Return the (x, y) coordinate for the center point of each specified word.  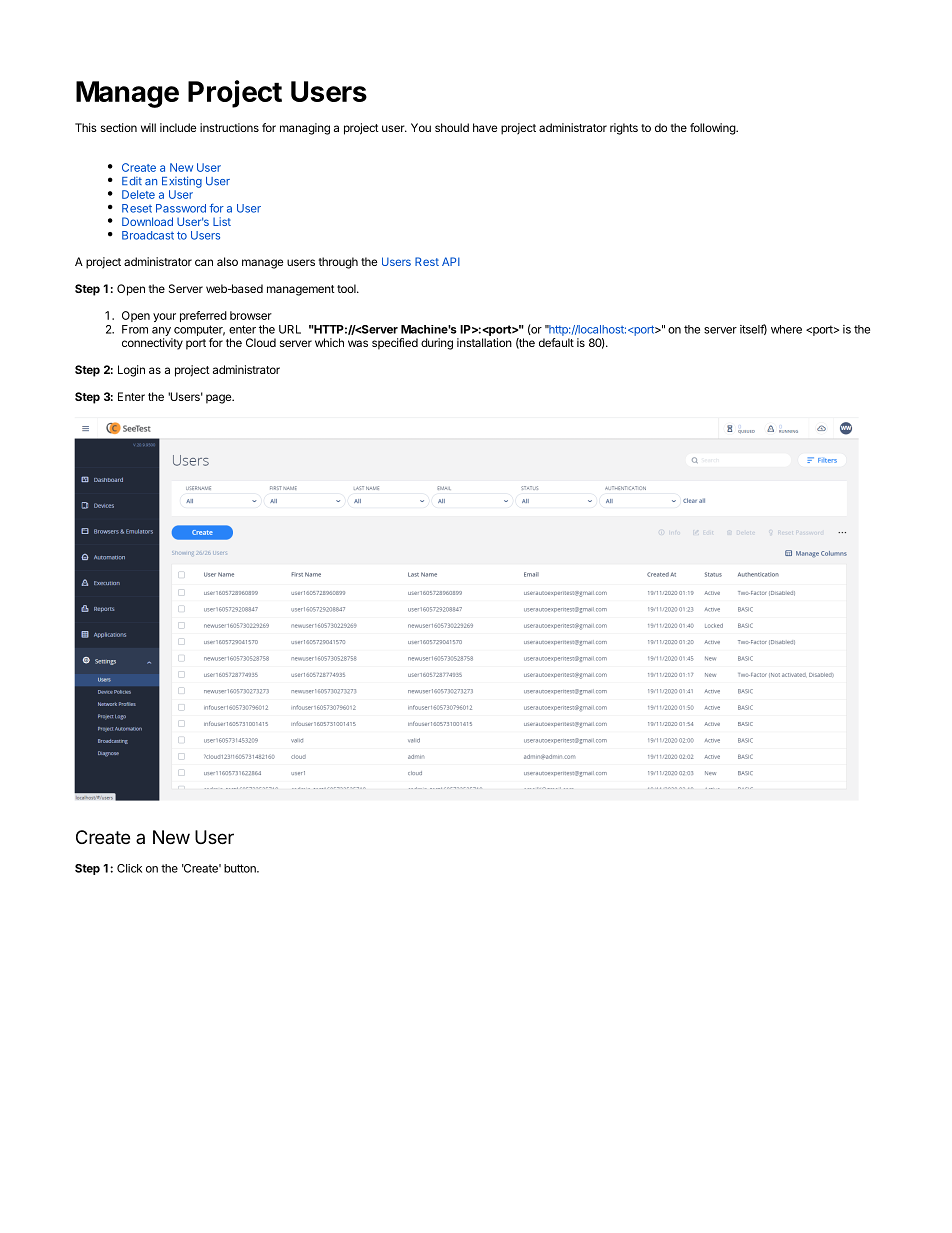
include (178, 127)
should (452, 127)
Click (129, 868)
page (220, 399)
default (556, 342)
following (713, 129)
